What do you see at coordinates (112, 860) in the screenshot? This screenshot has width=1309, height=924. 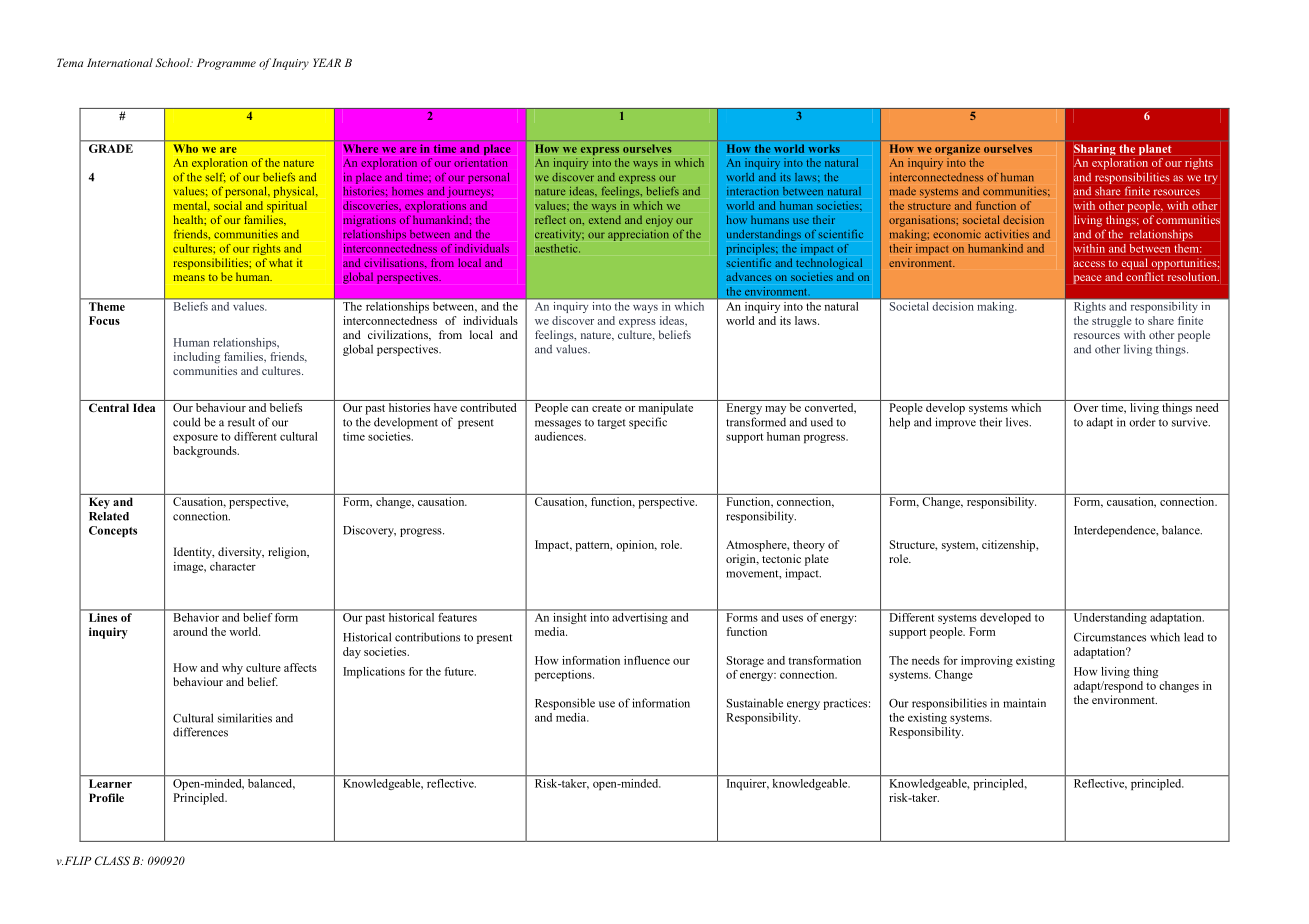 I see `CLASS` at bounding box center [112, 860].
